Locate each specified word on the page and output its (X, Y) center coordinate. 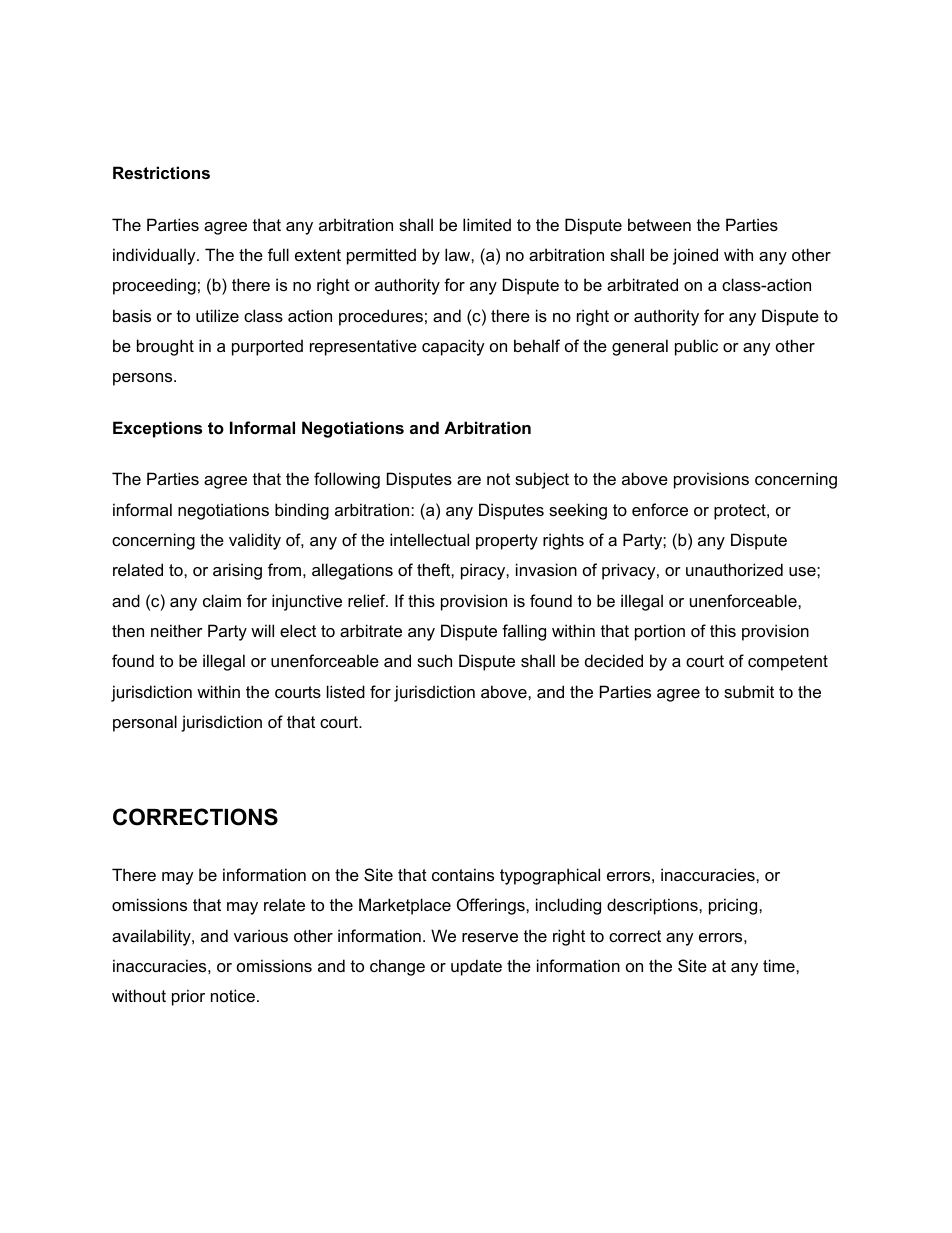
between (659, 224)
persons (144, 379)
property (507, 542)
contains (463, 874)
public (696, 347)
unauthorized (734, 569)
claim (222, 600)
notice (233, 995)
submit (749, 691)
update (476, 967)
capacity (453, 347)
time (780, 965)
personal (145, 723)
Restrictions (161, 172)
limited (487, 224)
